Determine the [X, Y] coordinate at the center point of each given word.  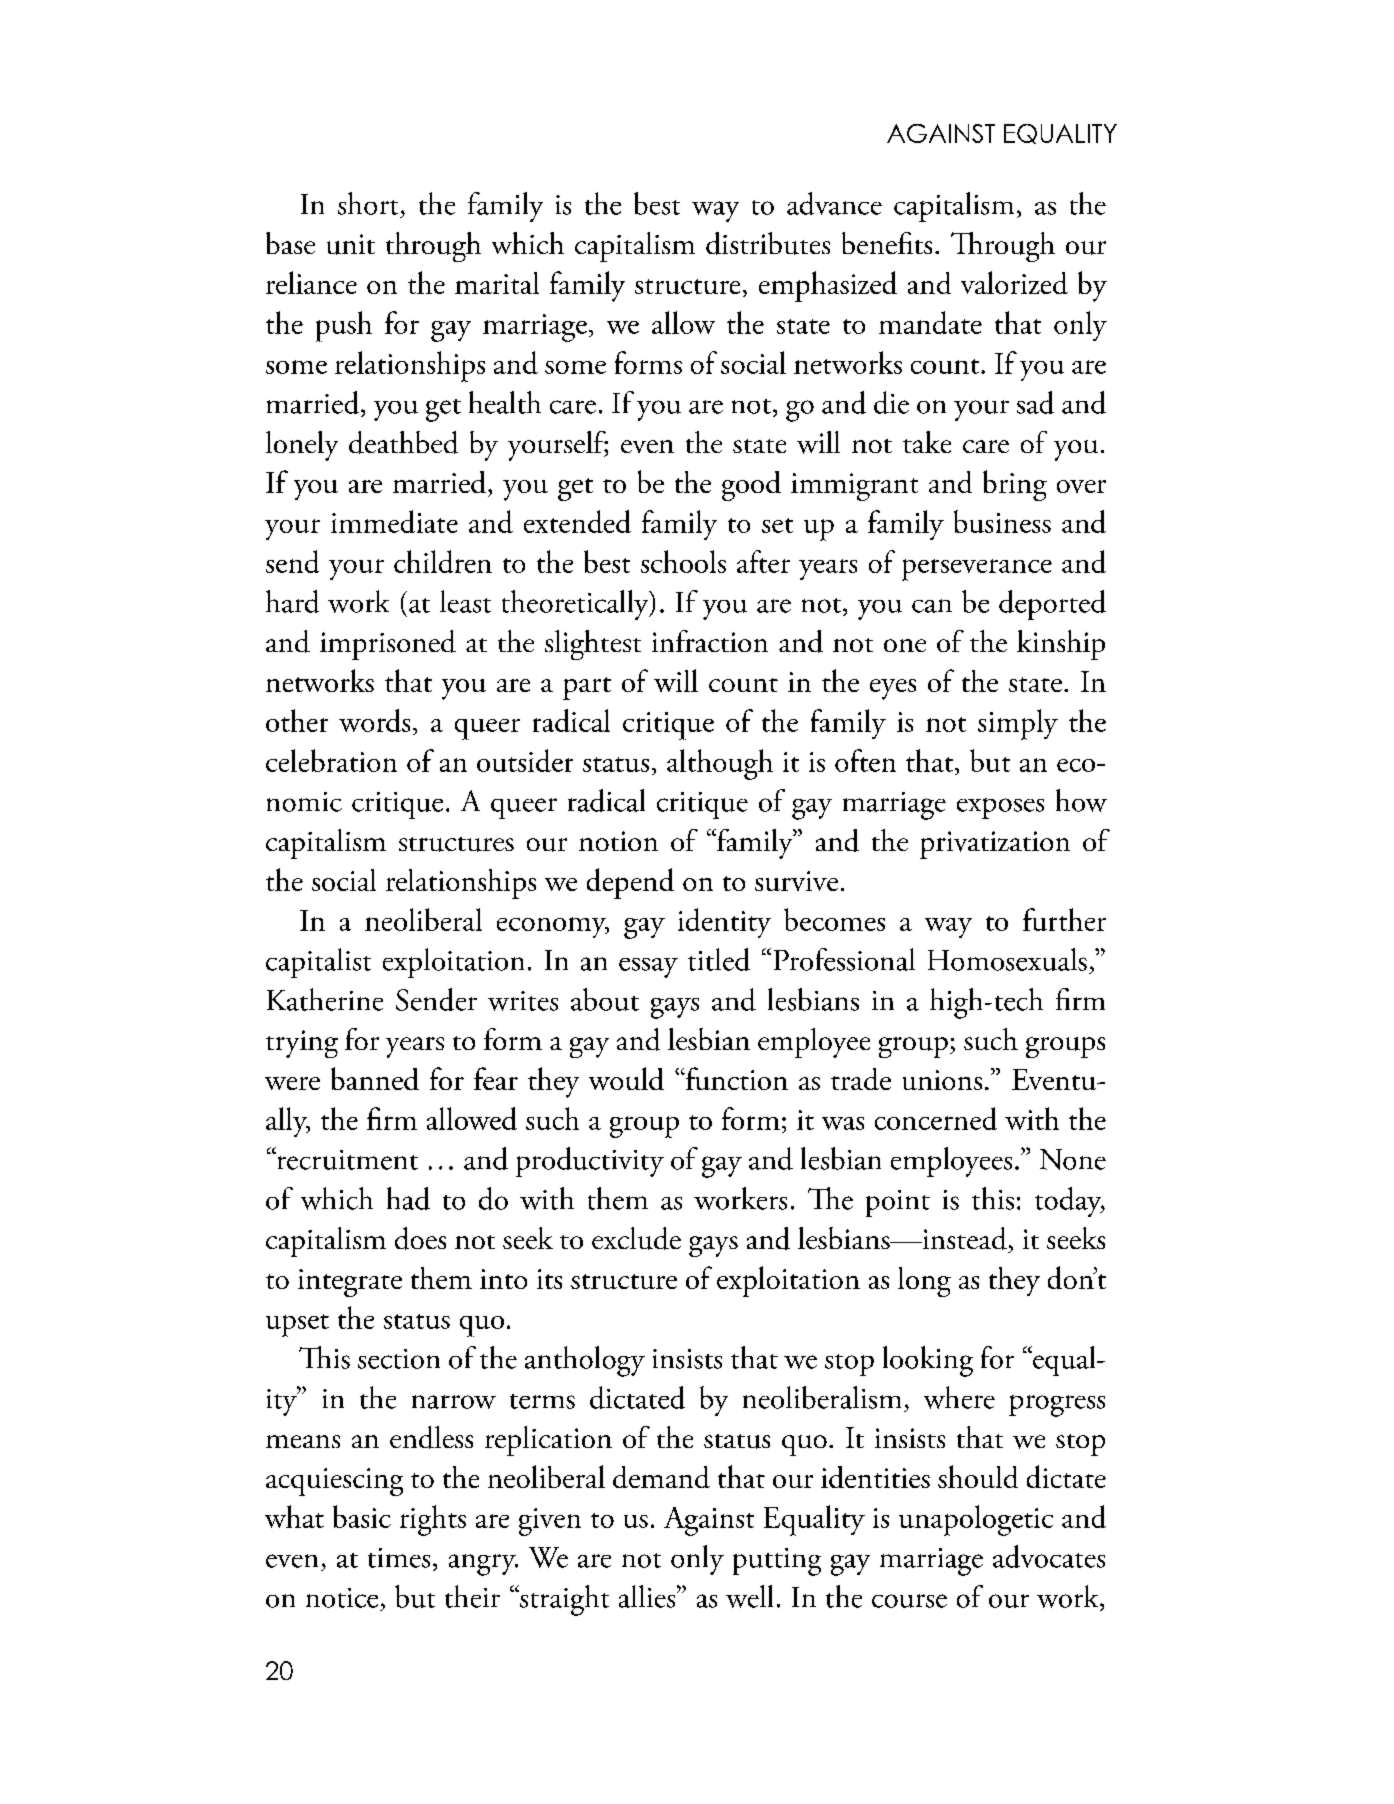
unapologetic [976, 1520]
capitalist [318, 963]
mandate [930, 322]
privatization [995, 845]
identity [724, 923]
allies [648, 1596]
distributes [768, 243]
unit [351, 244]
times [399, 1558]
